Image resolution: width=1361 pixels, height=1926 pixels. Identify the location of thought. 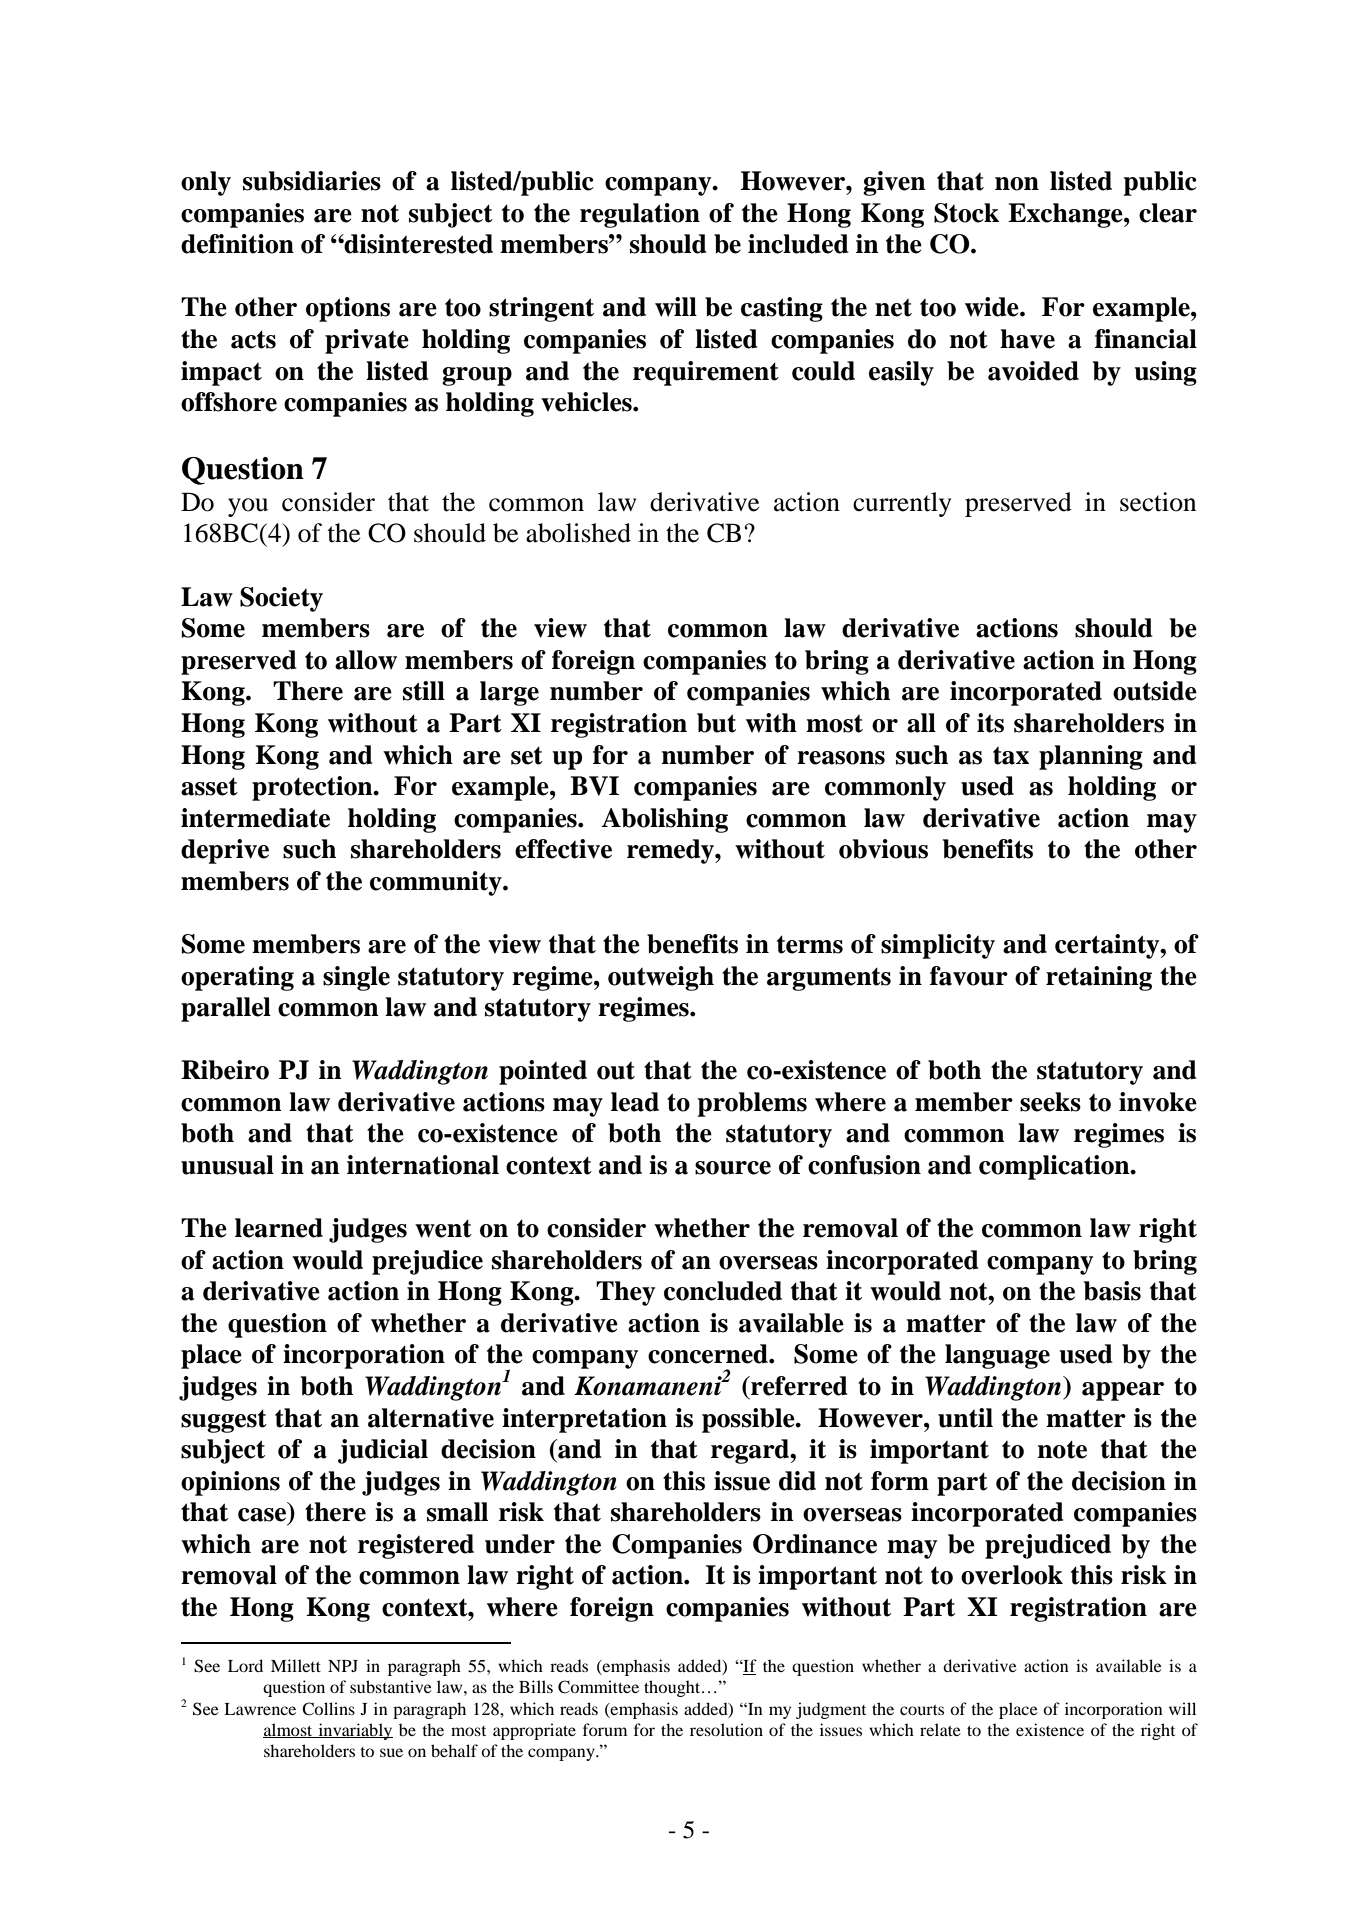
(673, 1688).
